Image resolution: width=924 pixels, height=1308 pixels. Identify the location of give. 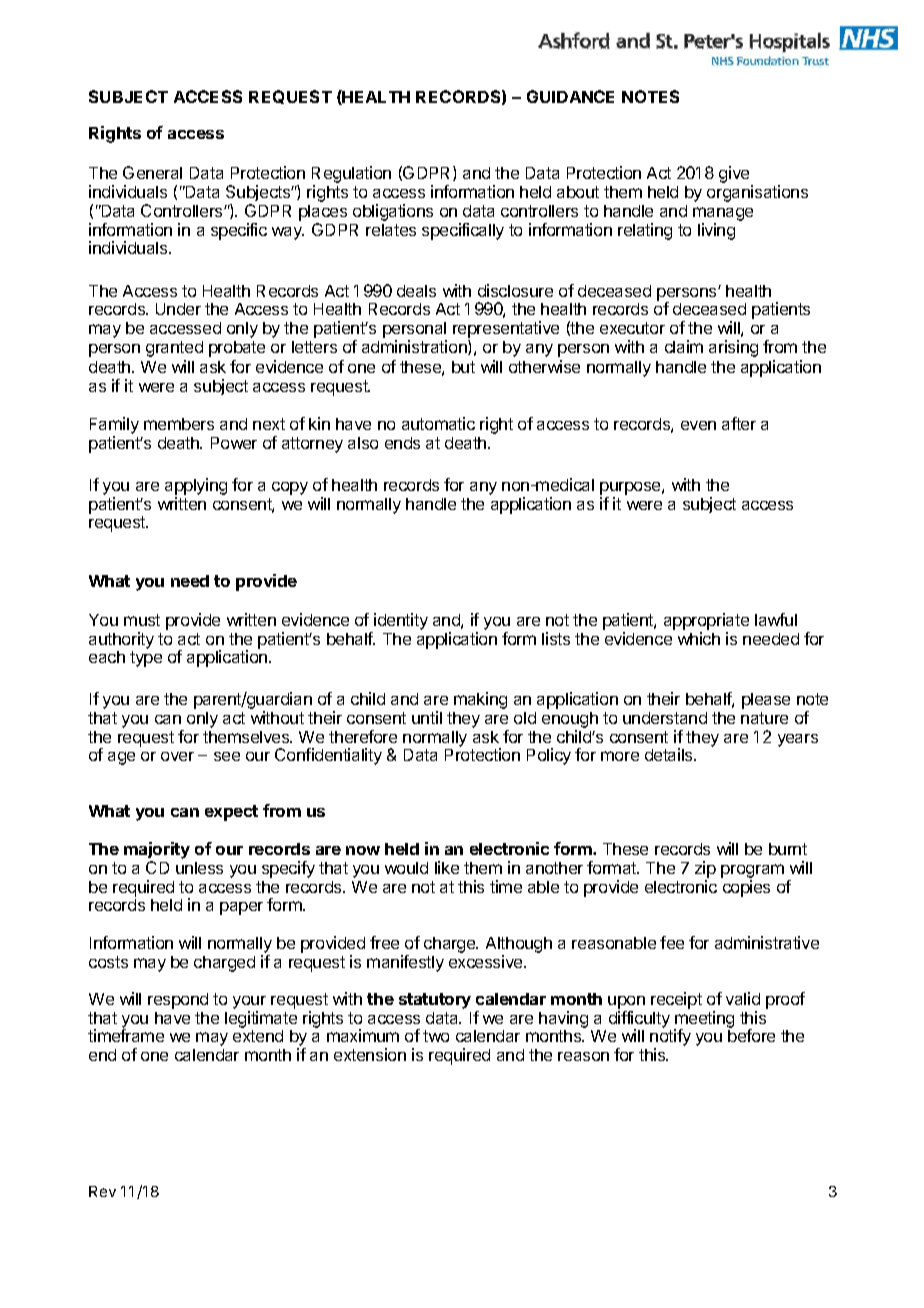
(735, 176).
